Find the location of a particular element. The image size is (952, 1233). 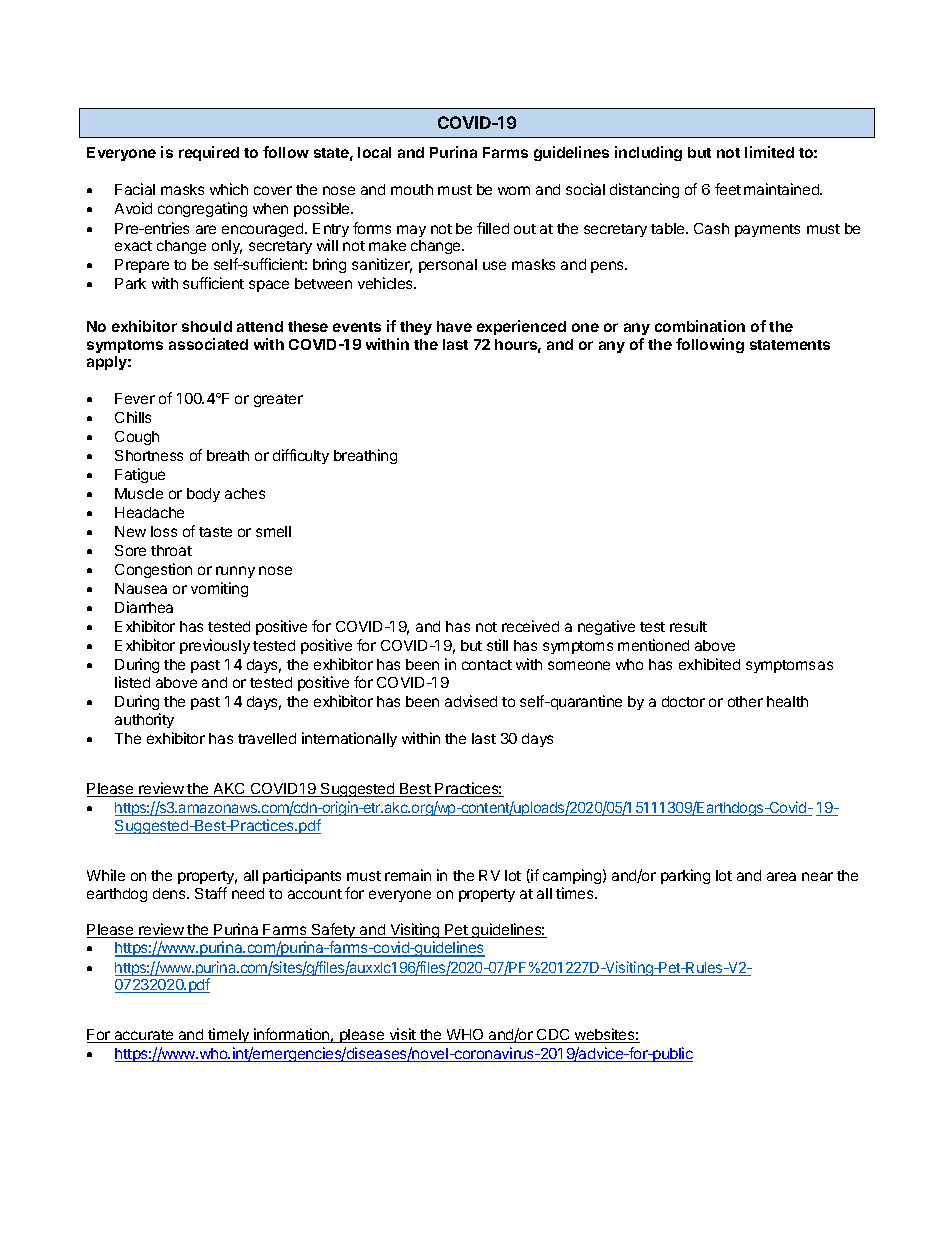

received is located at coordinates (530, 626).
